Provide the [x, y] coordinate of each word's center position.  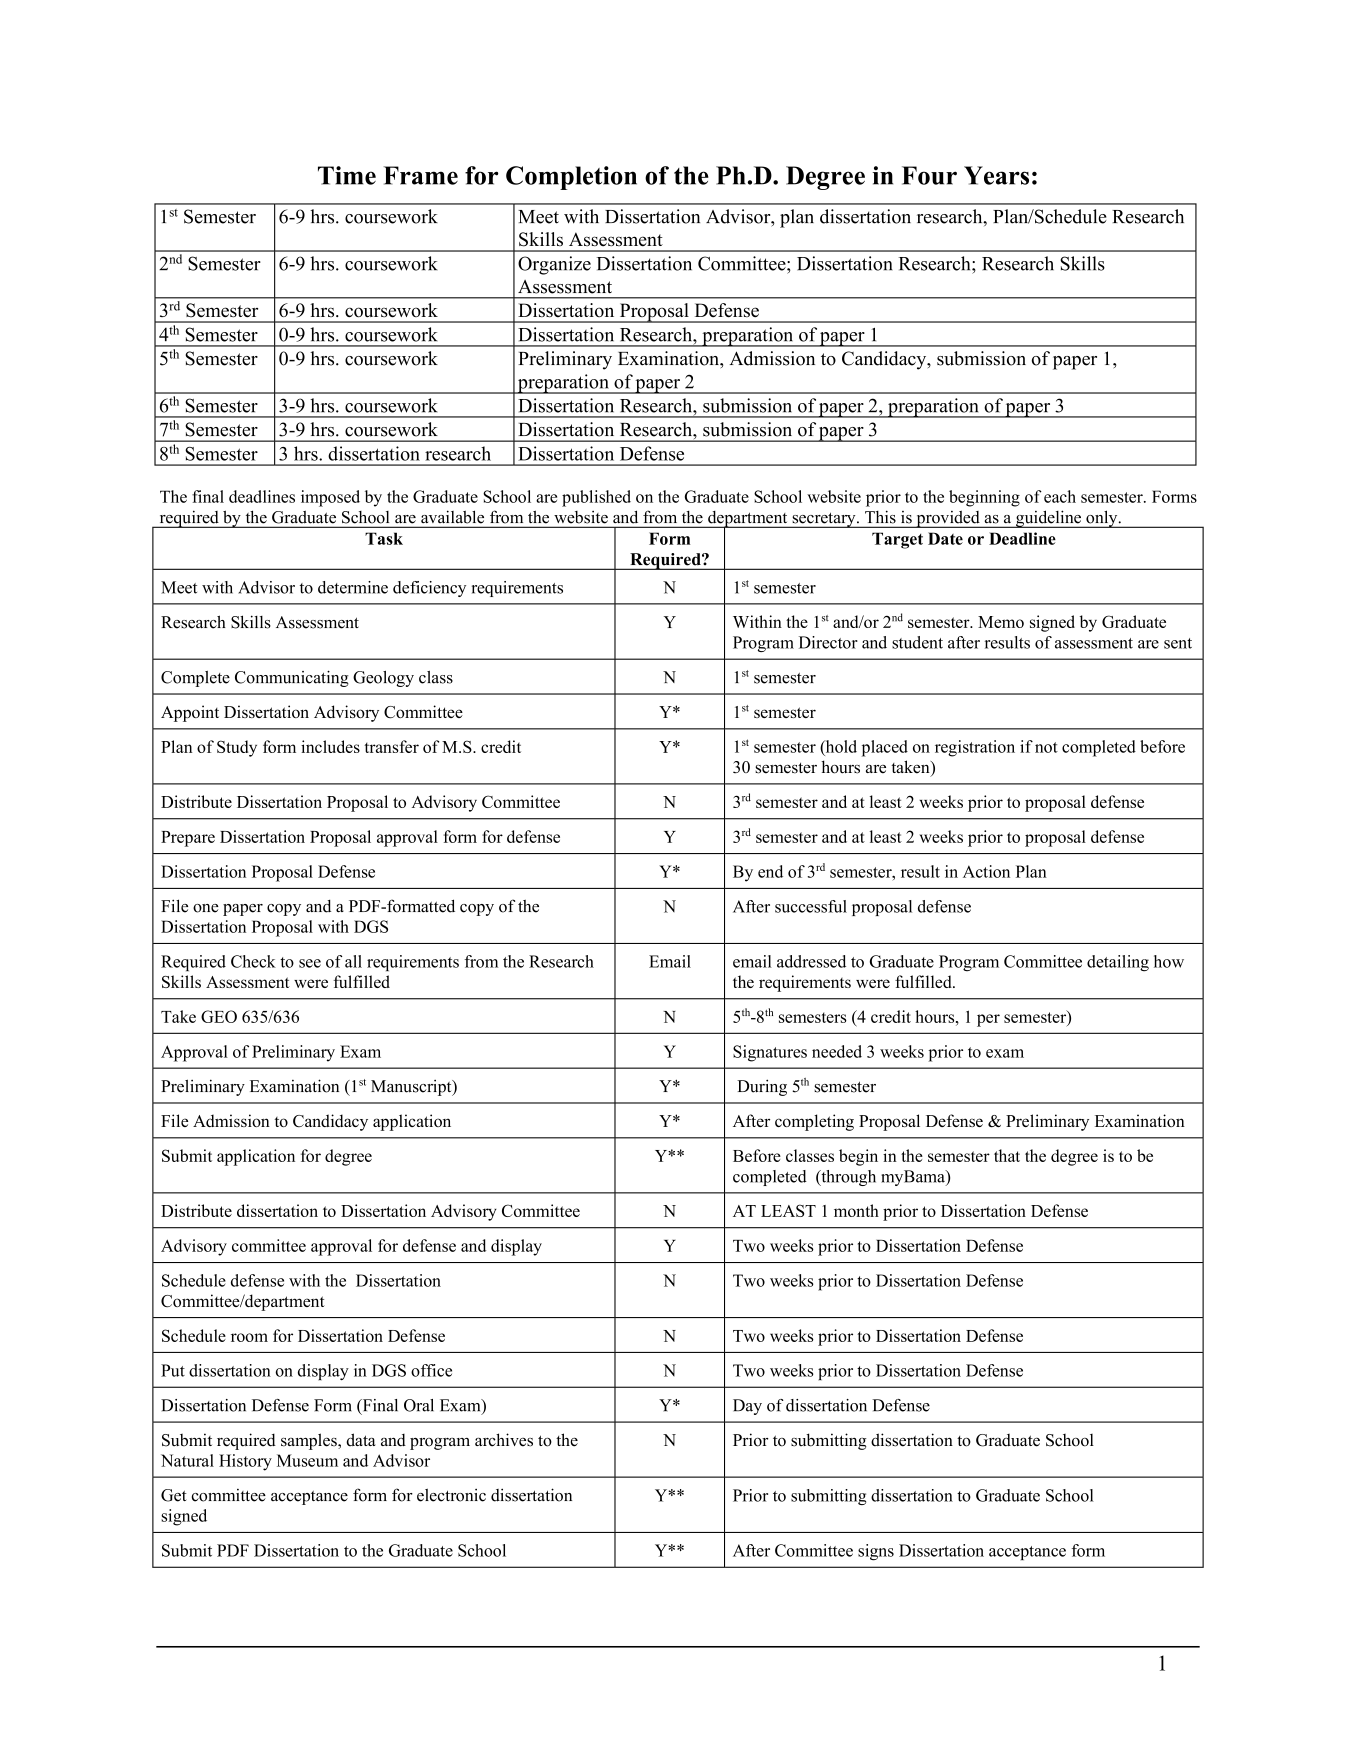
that [1007, 1155]
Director [828, 642]
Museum [307, 1460]
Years [996, 175]
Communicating [292, 678]
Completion [571, 178]
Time [347, 175]
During [762, 1087]
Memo [1001, 622]
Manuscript [412, 1088]
